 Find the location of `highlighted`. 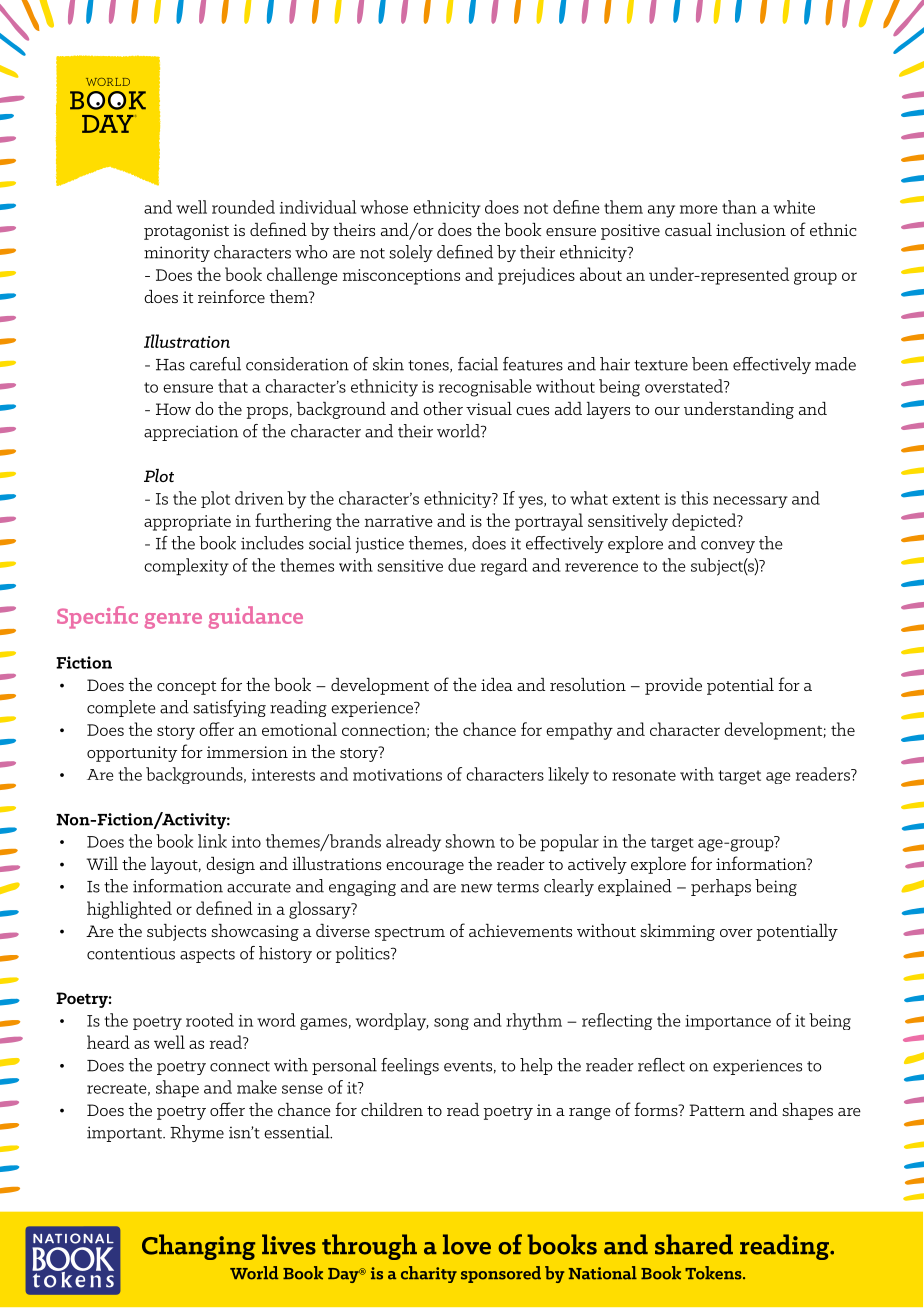

highlighted is located at coordinates (129, 910).
